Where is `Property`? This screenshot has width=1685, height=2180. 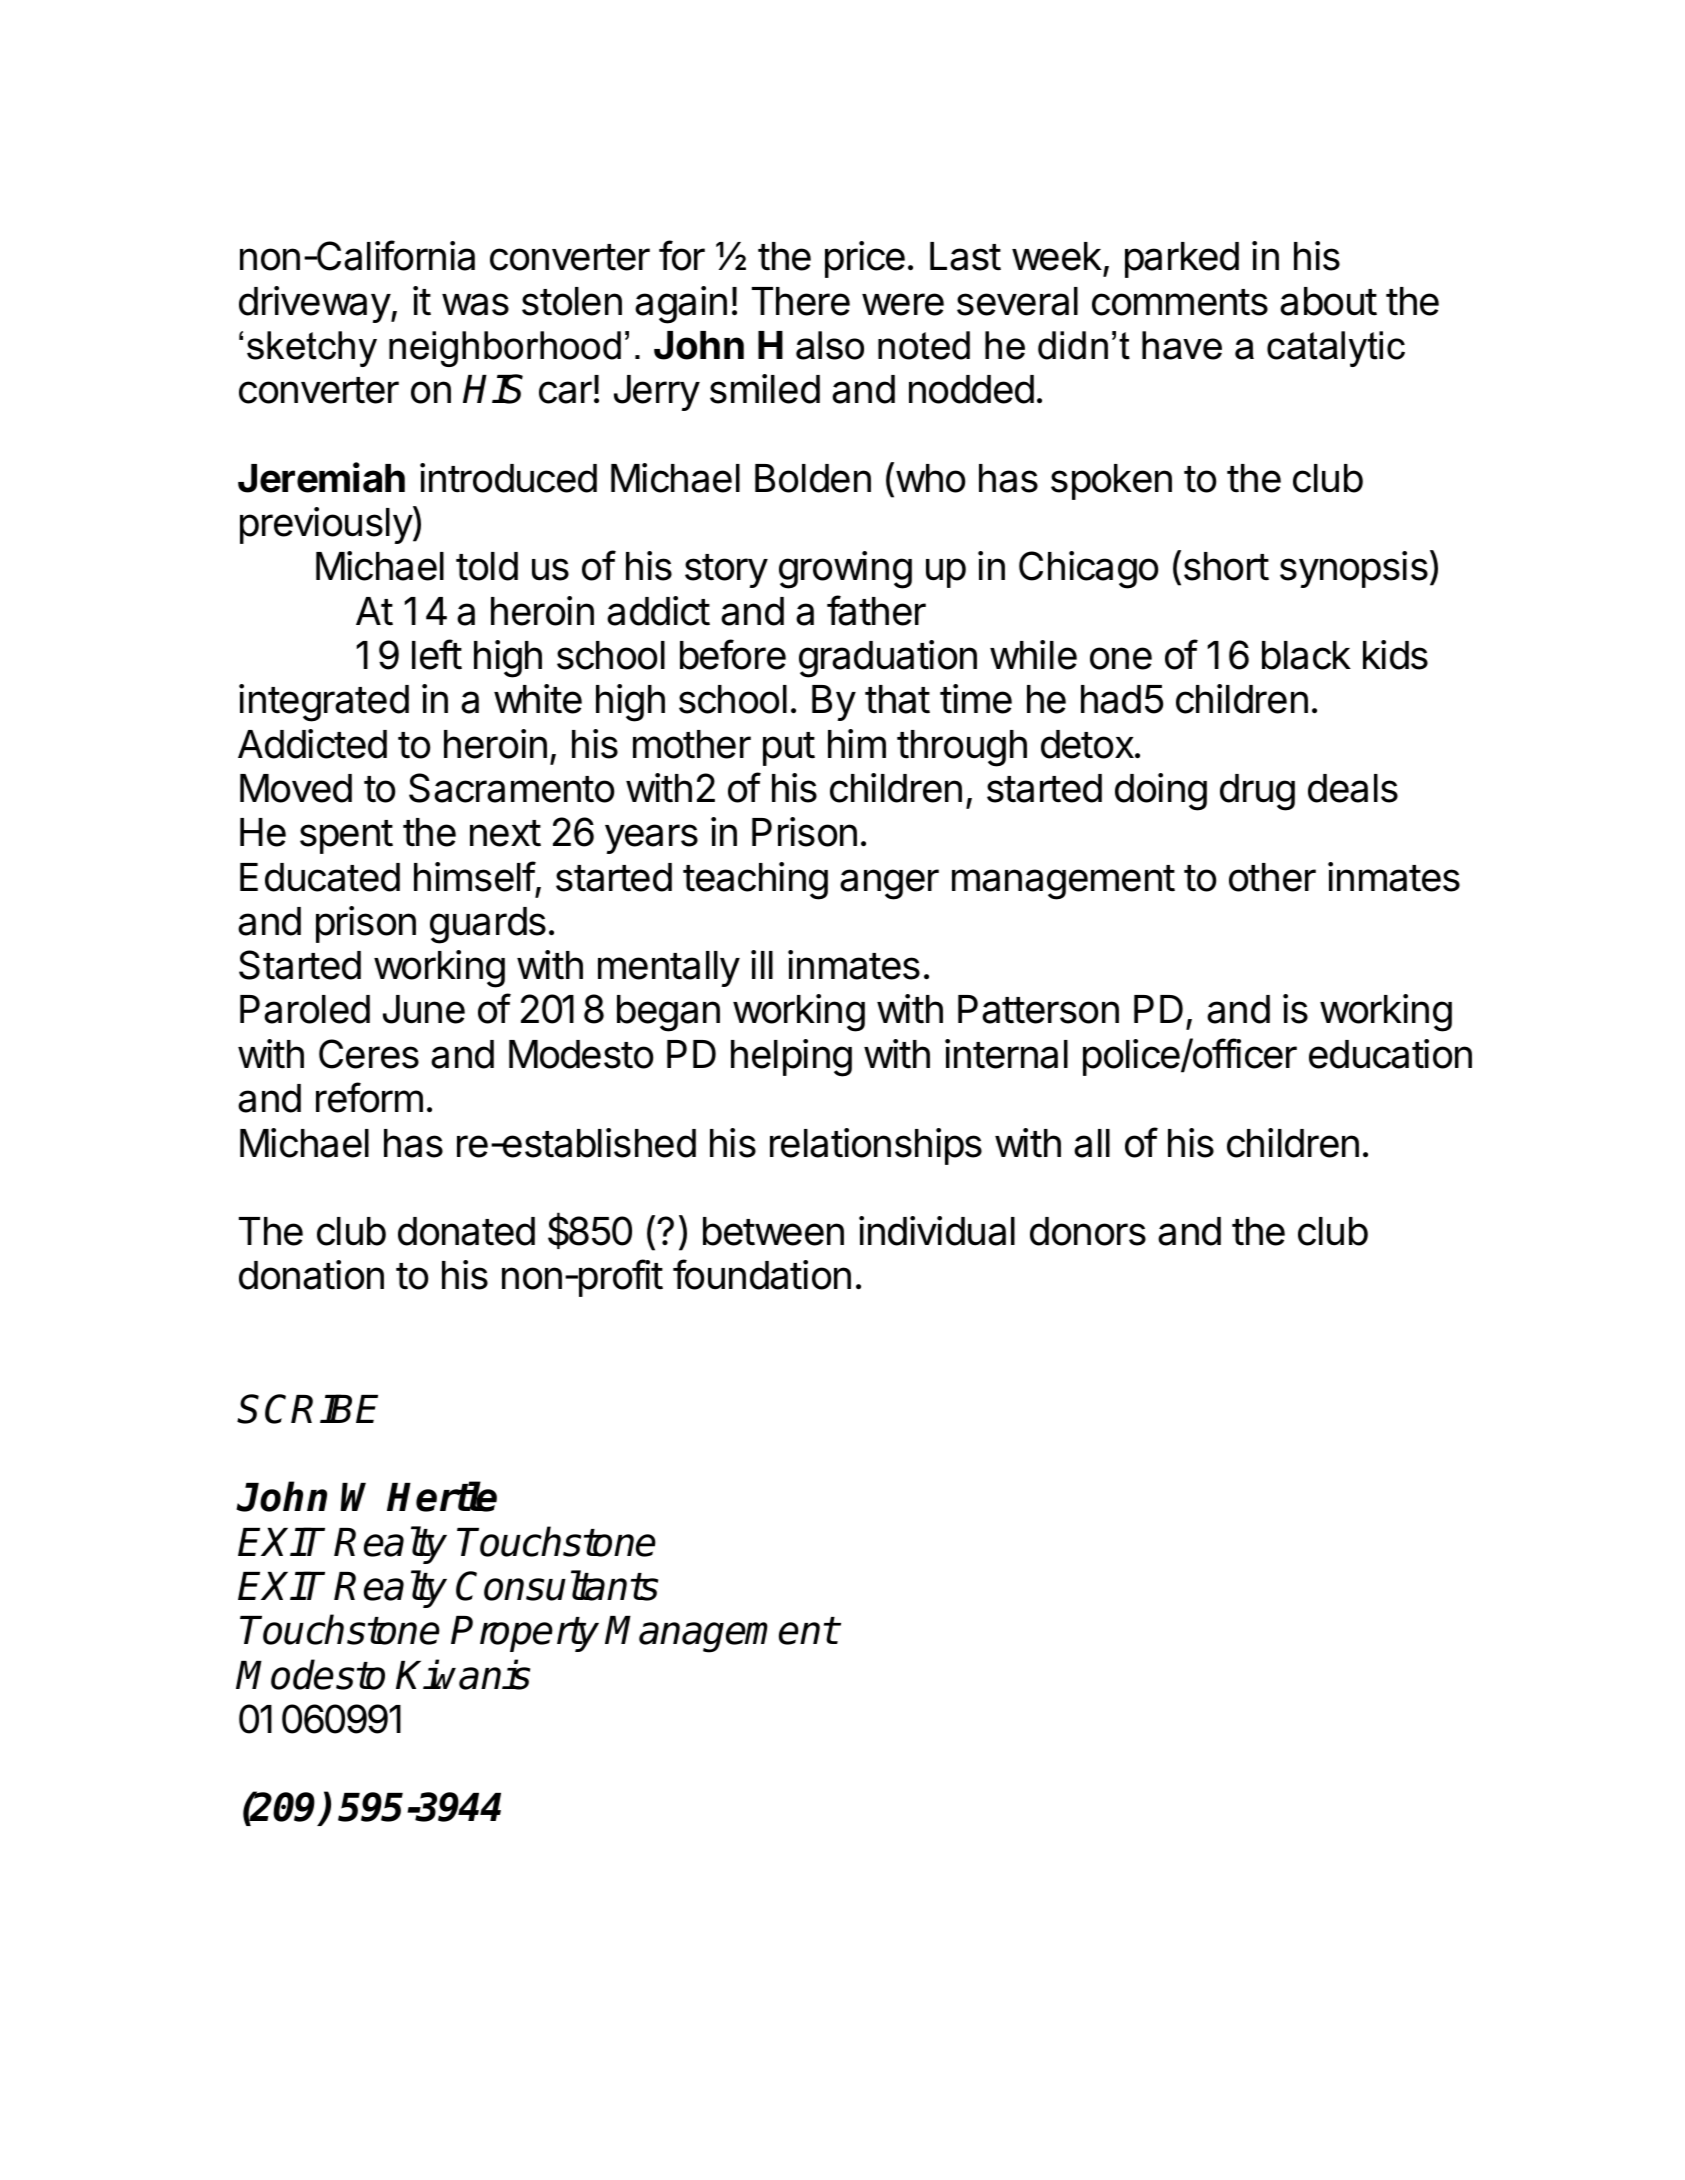
Property is located at coordinates (525, 1634).
